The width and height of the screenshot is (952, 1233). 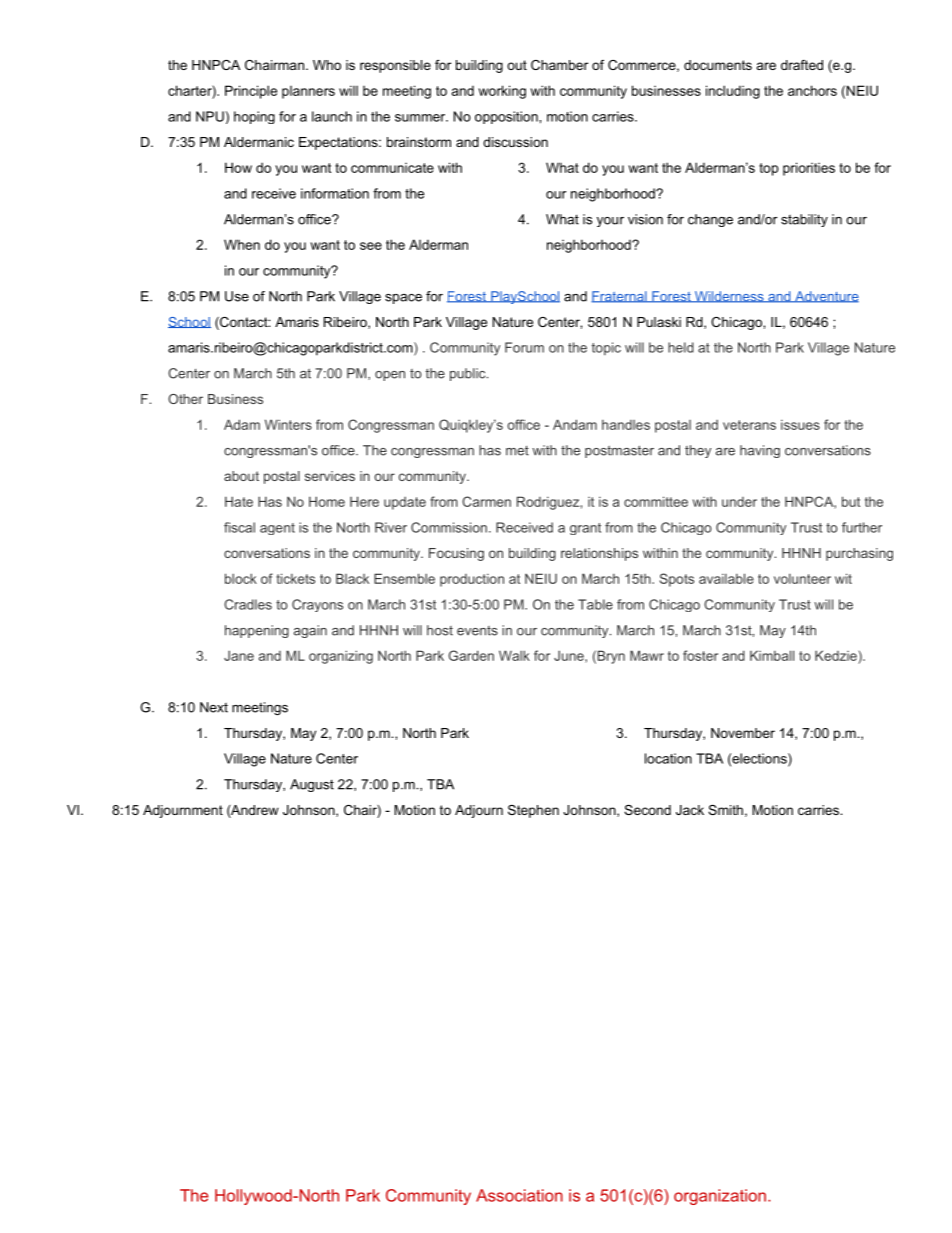 I want to click on happening, so click(x=257, y=631).
